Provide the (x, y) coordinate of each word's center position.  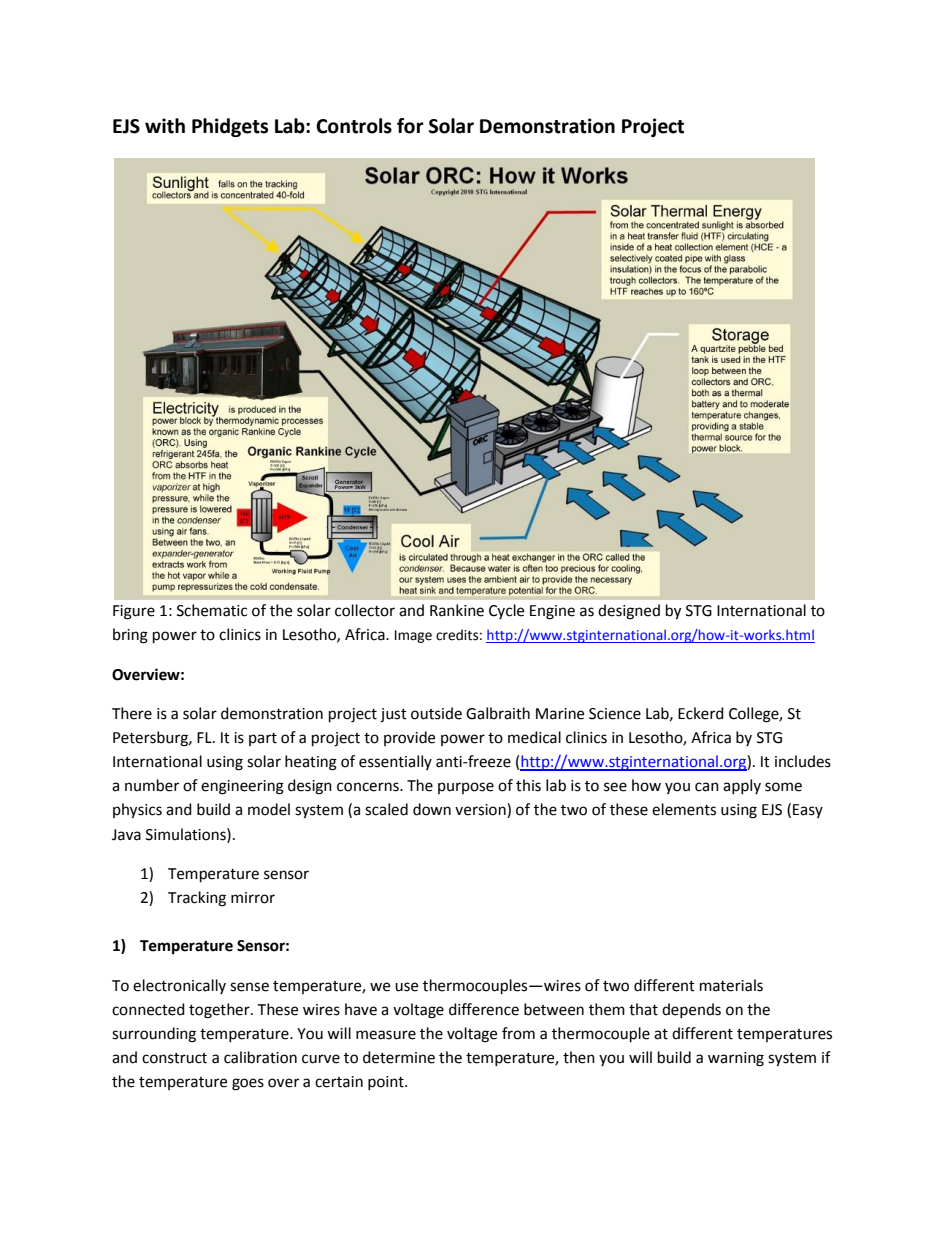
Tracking (197, 899)
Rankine (457, 610)
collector (365, 610)
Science (615, 714)
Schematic (212, 610)
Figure (134, 612)
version (481, 810)
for (410, 126)
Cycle (506, 611)
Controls (354, 126)
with (165, 126)
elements (684, 809)
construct (174, 1058)
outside (436, 713)
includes (803, 761)
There (132, 713)
